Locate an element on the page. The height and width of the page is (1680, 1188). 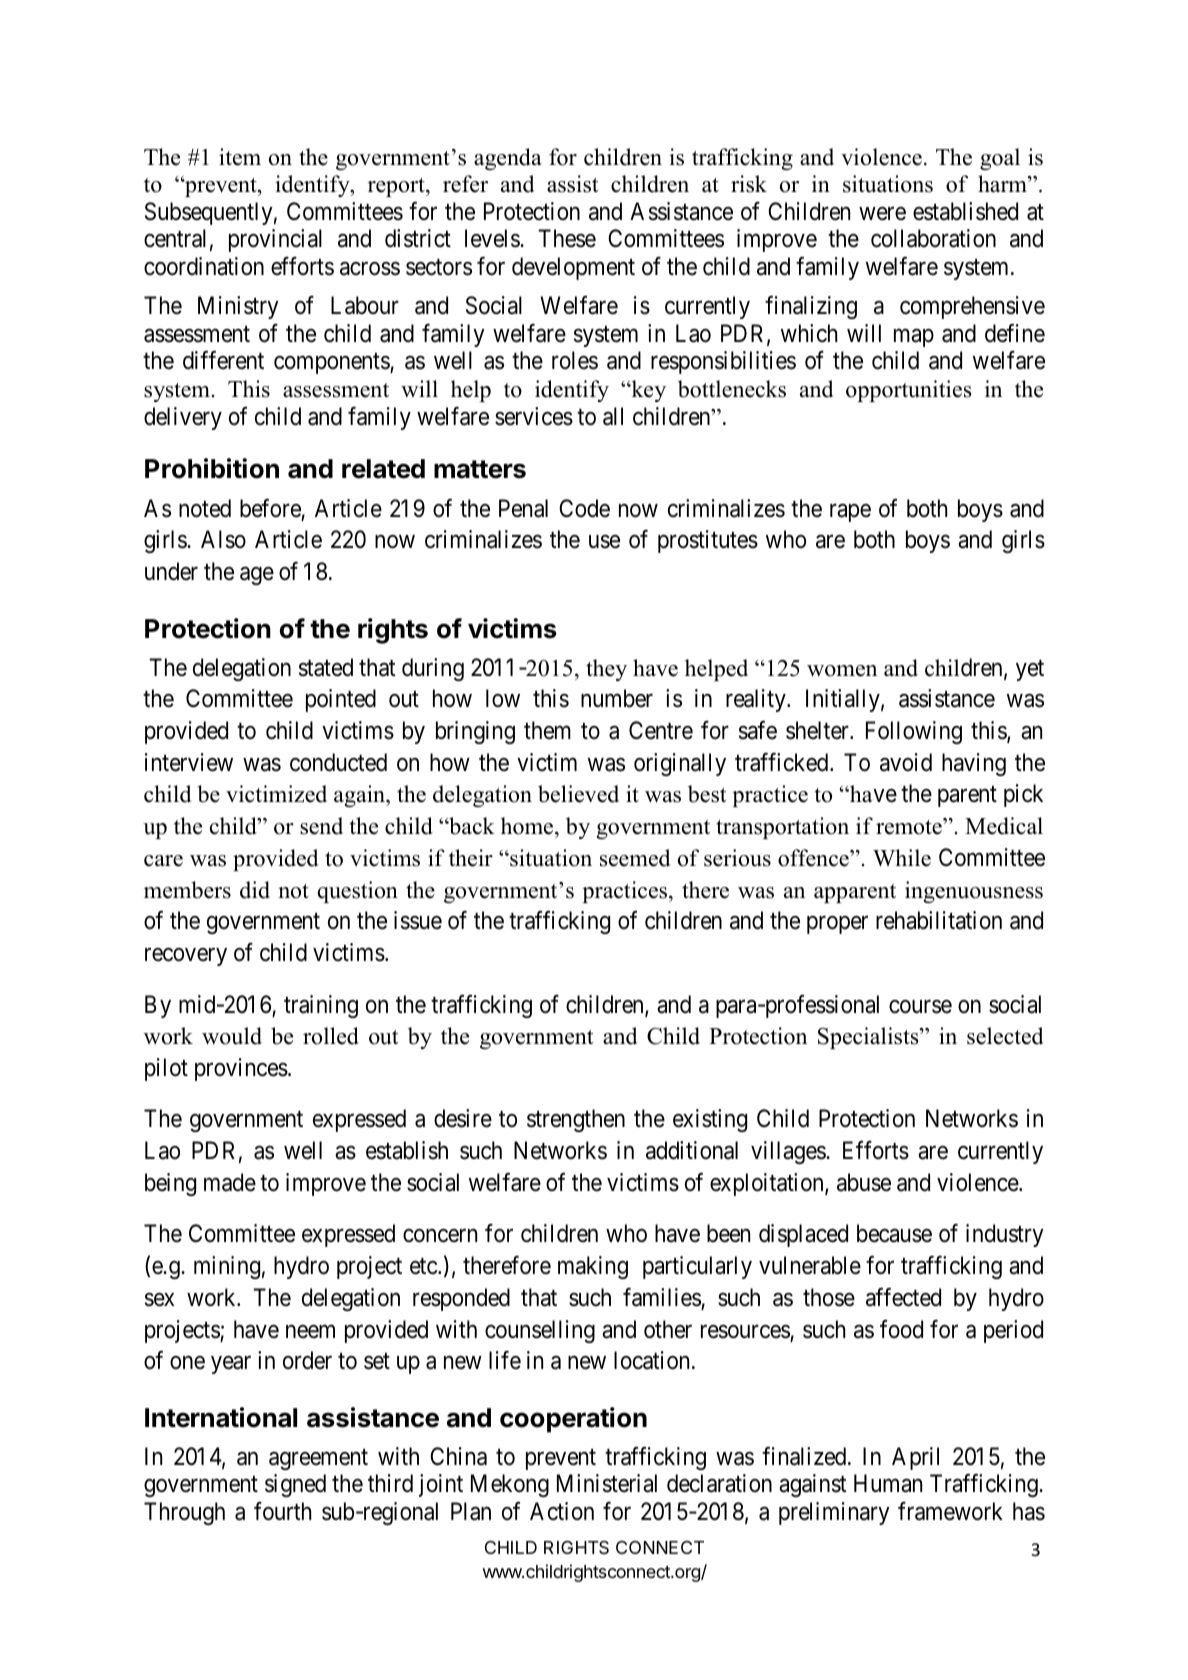
were is located at coordinates (882, 214).
